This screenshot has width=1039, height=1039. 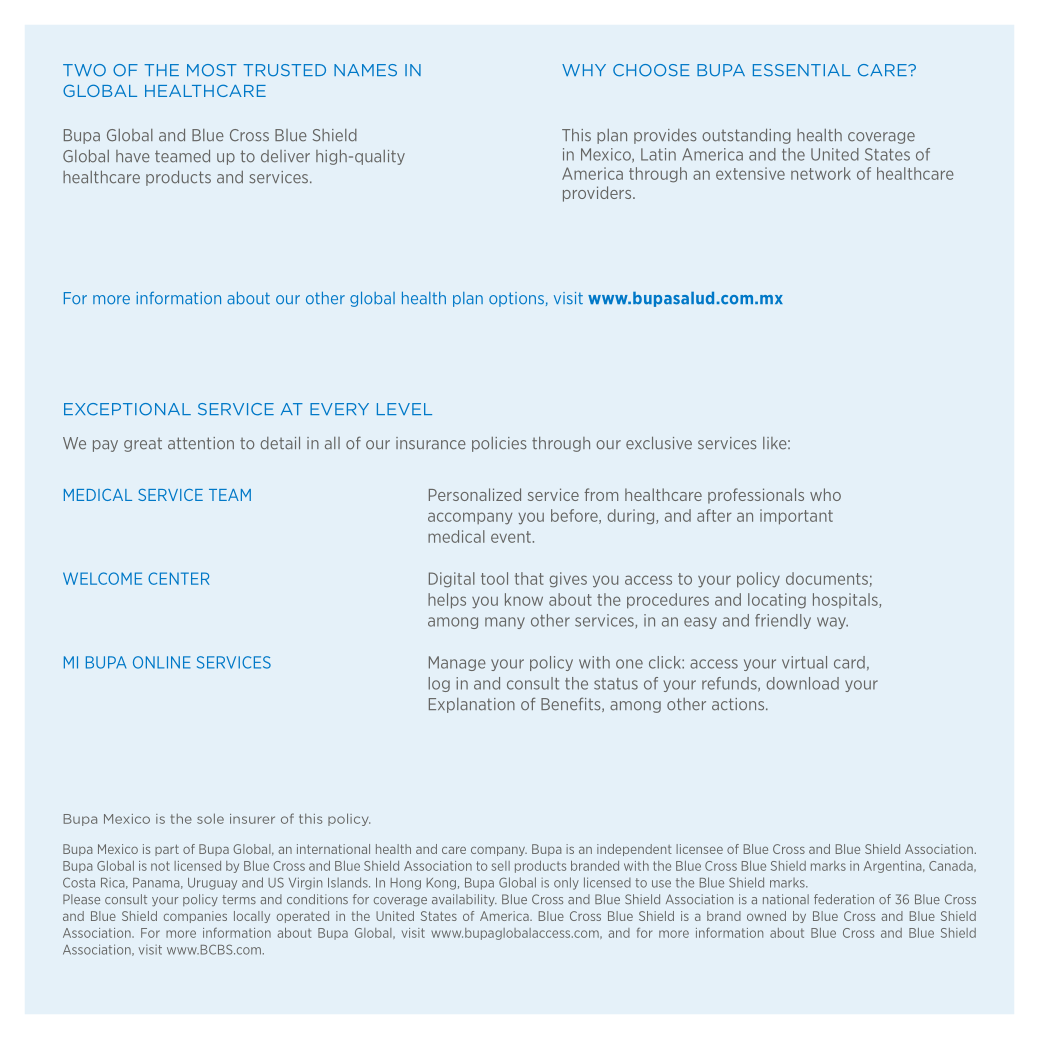 What do you see at coordinates (161, 662) in the screenshot?
I see `ONLINE` at bounding box center [161, 662].
